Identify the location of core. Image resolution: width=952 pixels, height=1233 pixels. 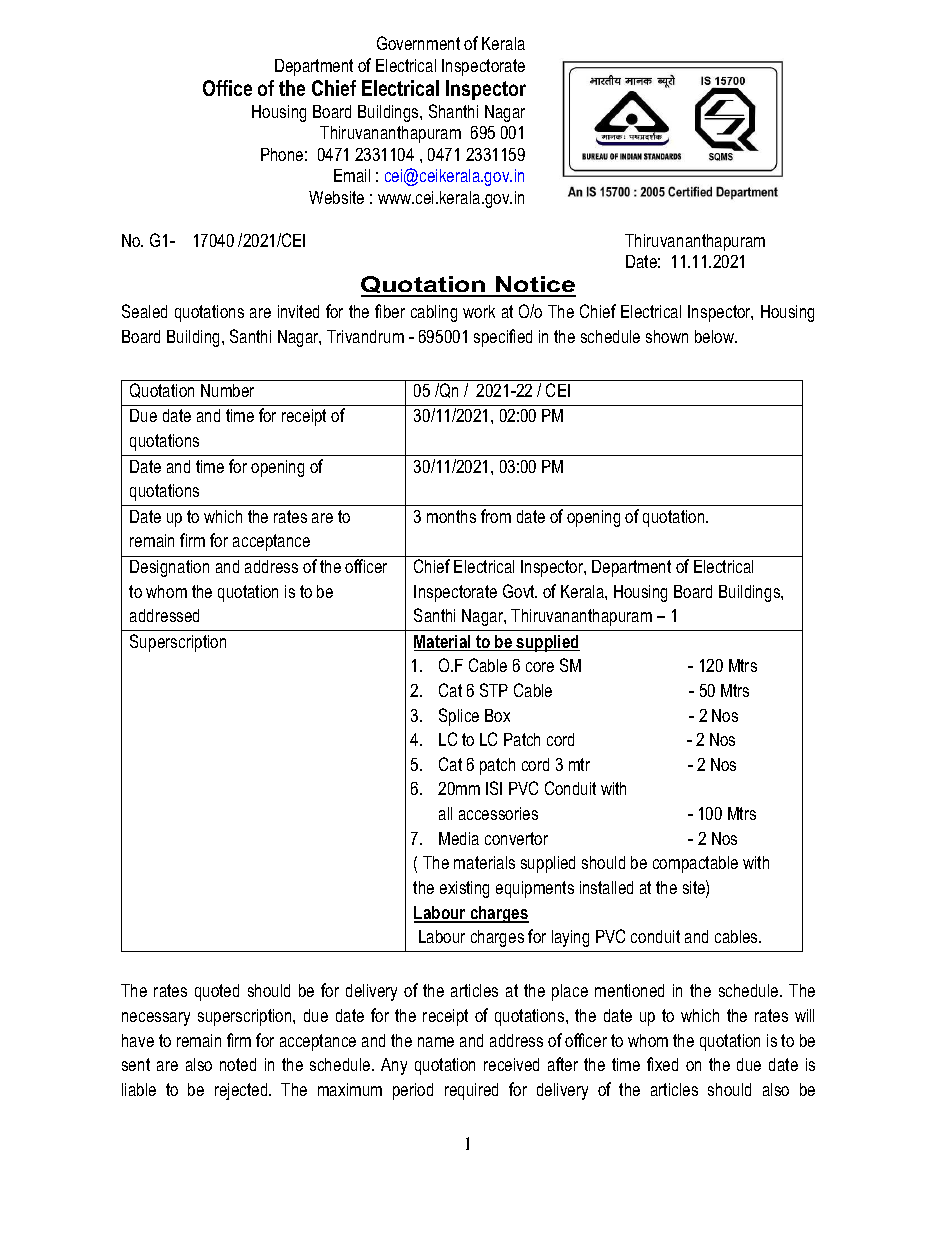
(540, 667).
